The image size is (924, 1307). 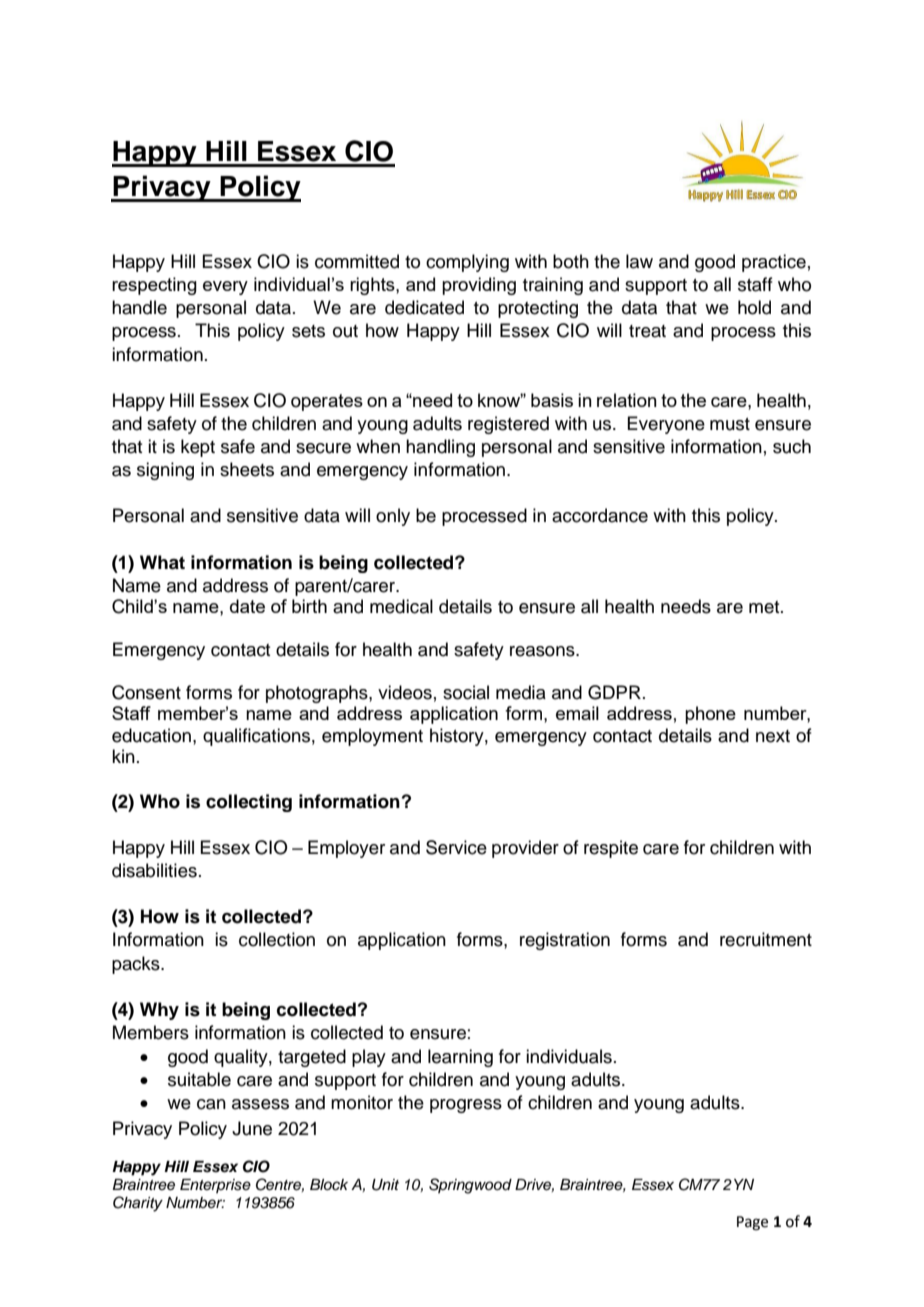 What do you see at coordinates (456, 847) in the screenshot?
I see `Service` at bounding box center [456, 847].
